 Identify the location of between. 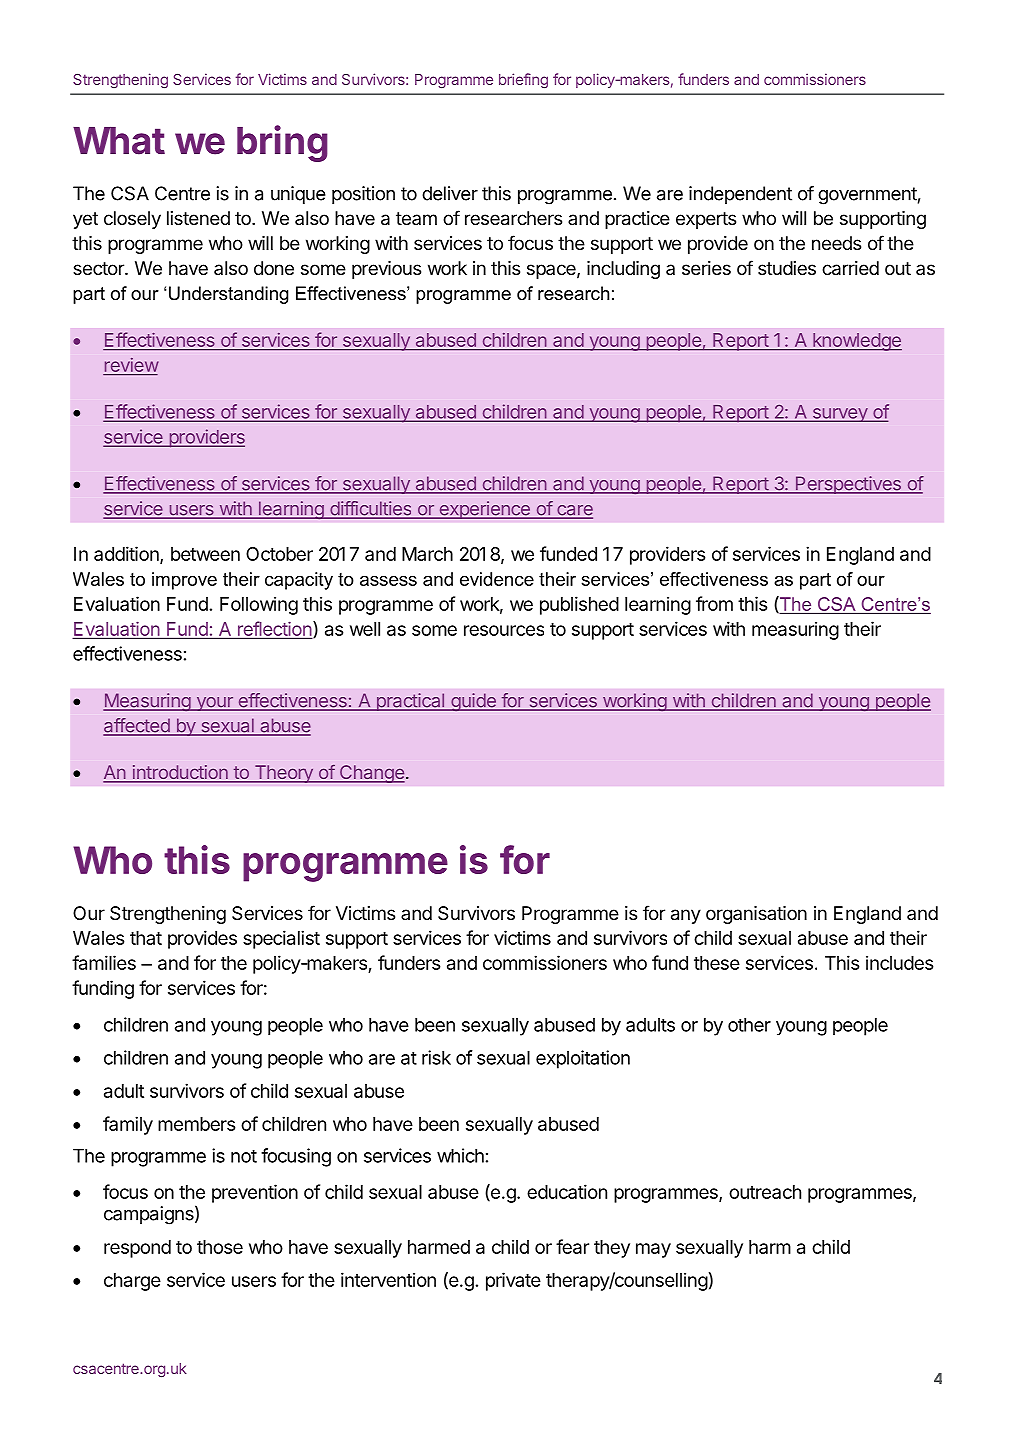
(205, 554).
